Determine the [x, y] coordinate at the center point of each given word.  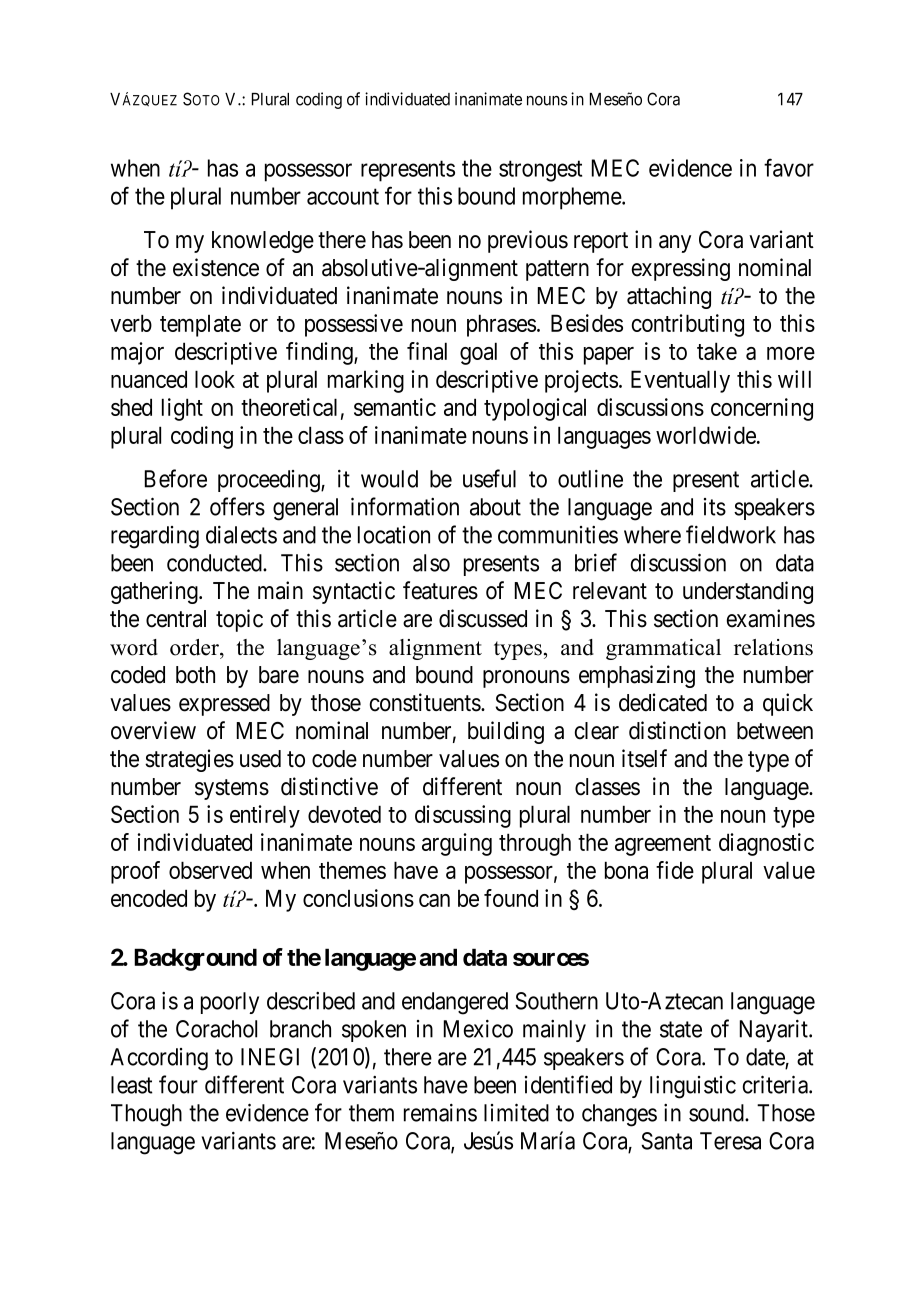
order [195, 647]
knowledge [263, 242]
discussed [483, 618]
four [178, 1084]
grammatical [663, 649]
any [675, 244]
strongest [540, 171]
